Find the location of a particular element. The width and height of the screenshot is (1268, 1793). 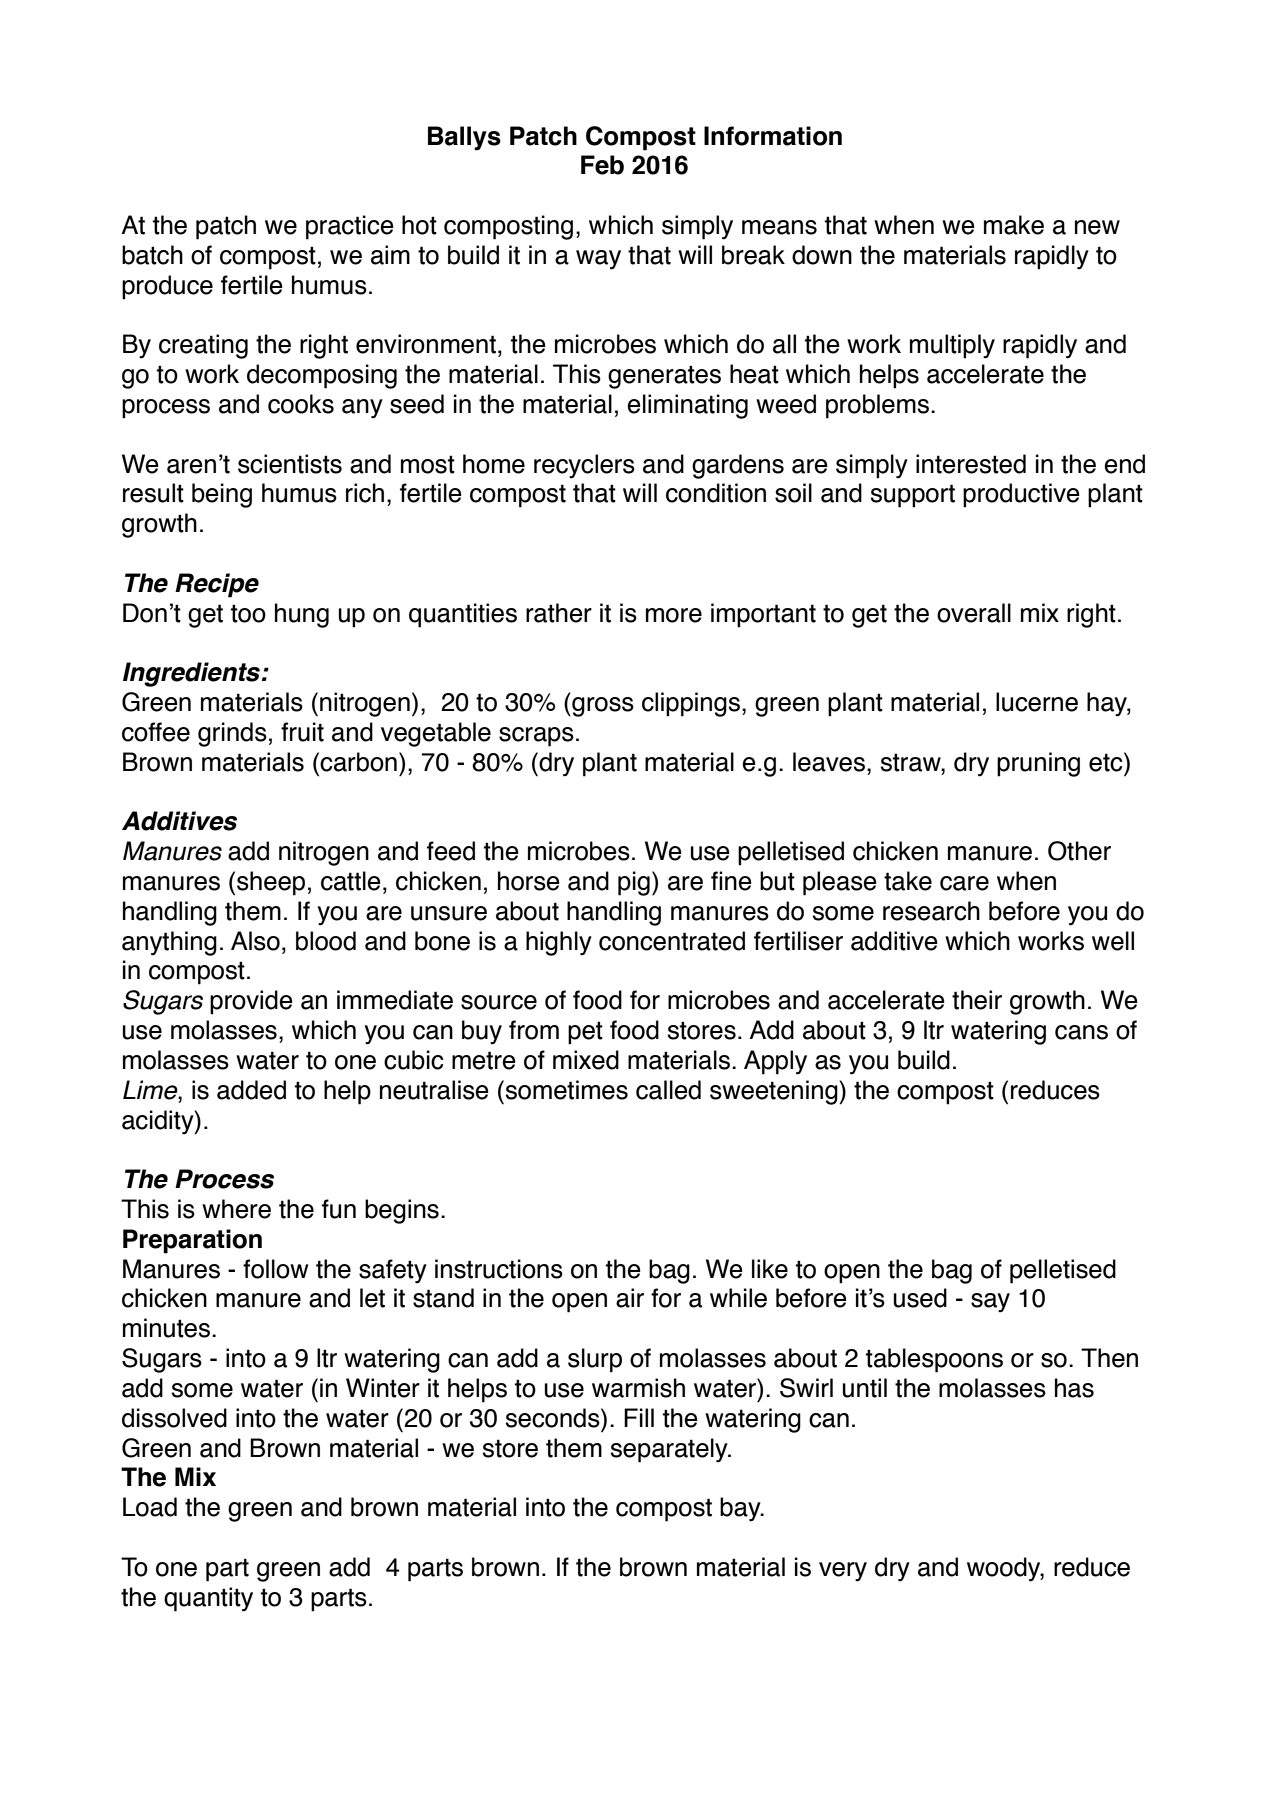

make is located at coordinates (1014, 225).
